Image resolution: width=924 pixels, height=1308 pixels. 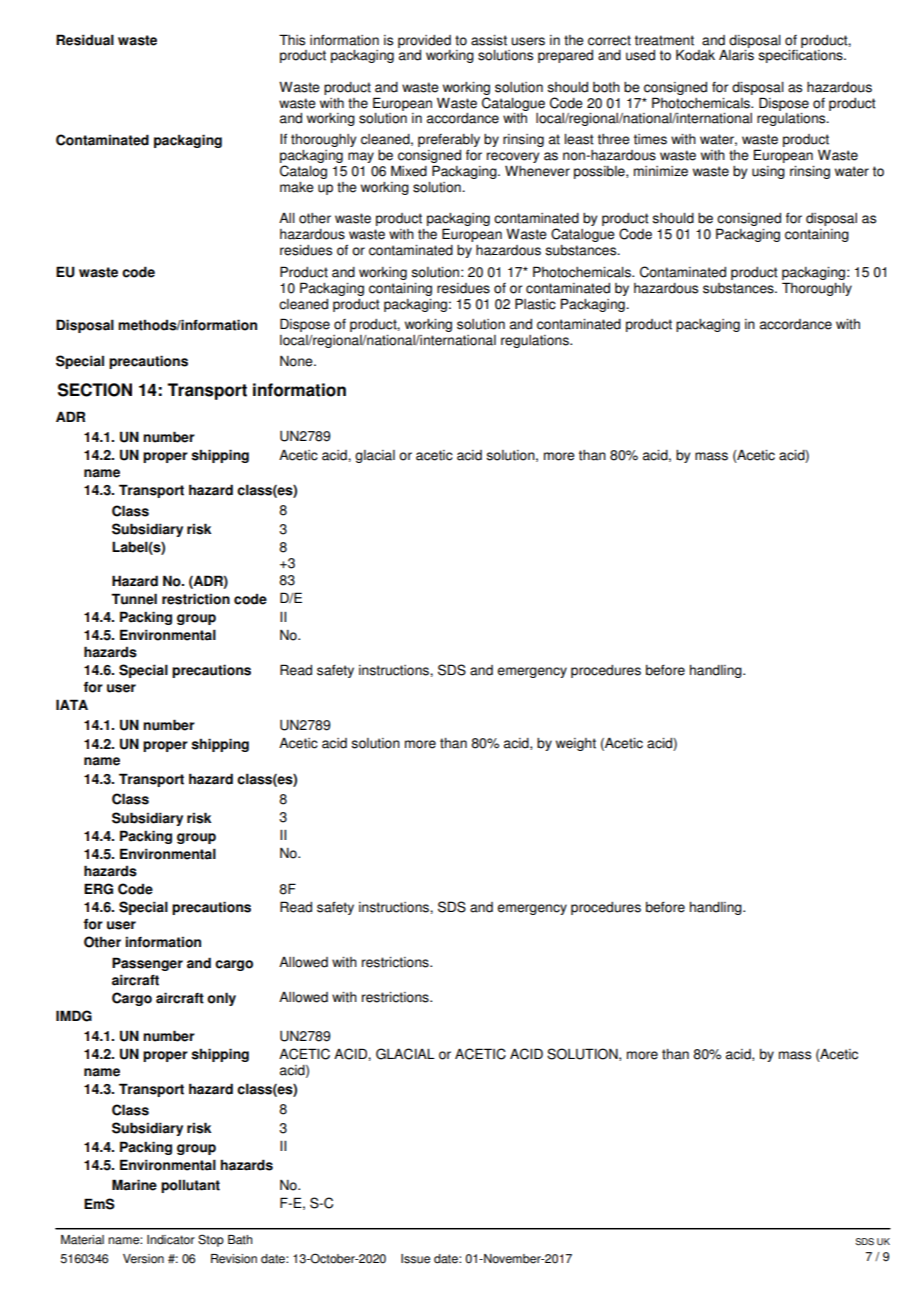 I want to click on SECTION, so click(x=95, y=390).
